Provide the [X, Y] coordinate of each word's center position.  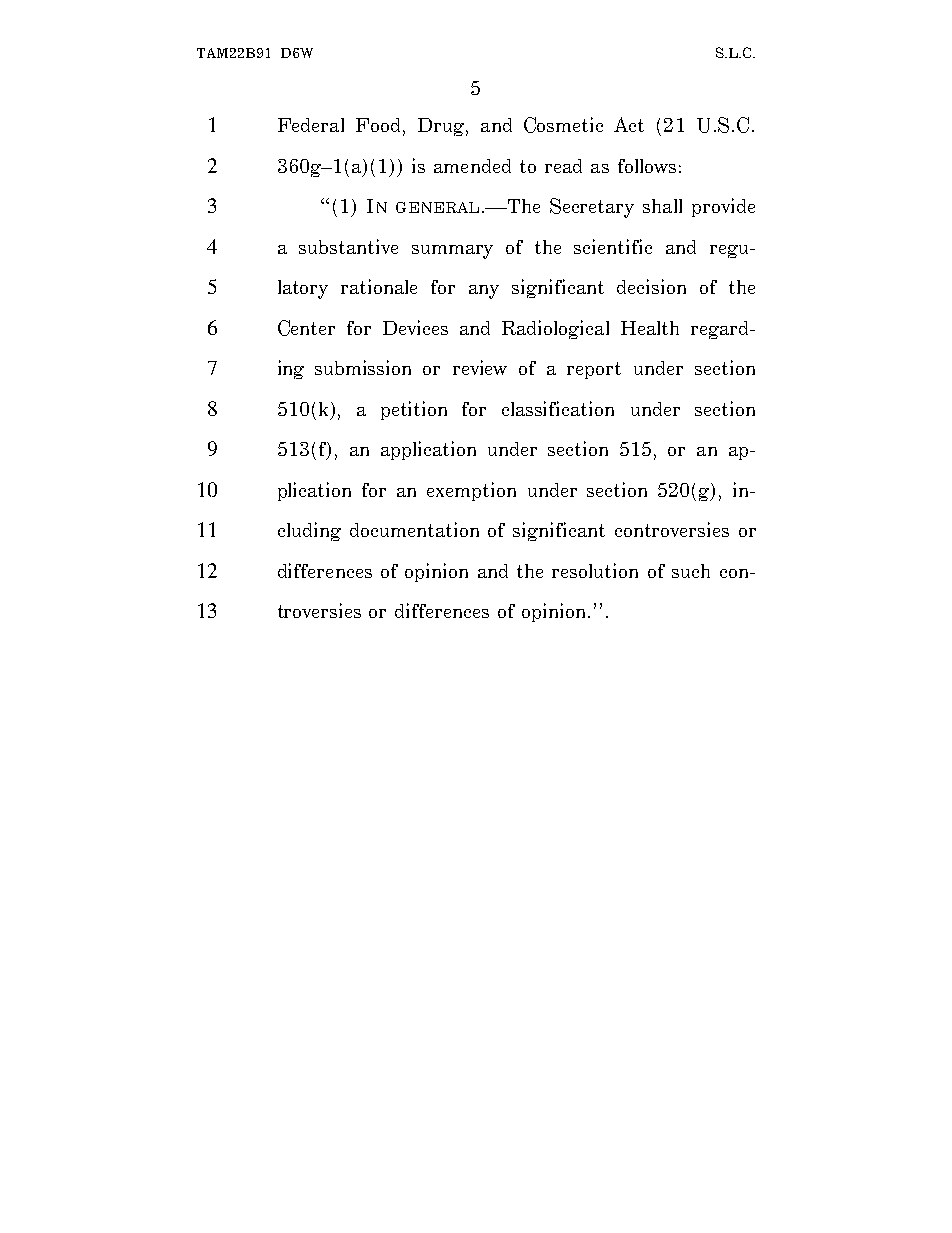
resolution [595, 570]
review [480, 367]
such [691, 571]
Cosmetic [563, 125]
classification [558, 408]
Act [629, 124]
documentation [414, 529]
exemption [471, 491]
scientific [613, 246]
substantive [348, 246]
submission [363, 367]
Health [650, 328]
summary [452, 252]
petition [414, 410]
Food [380, 126]
